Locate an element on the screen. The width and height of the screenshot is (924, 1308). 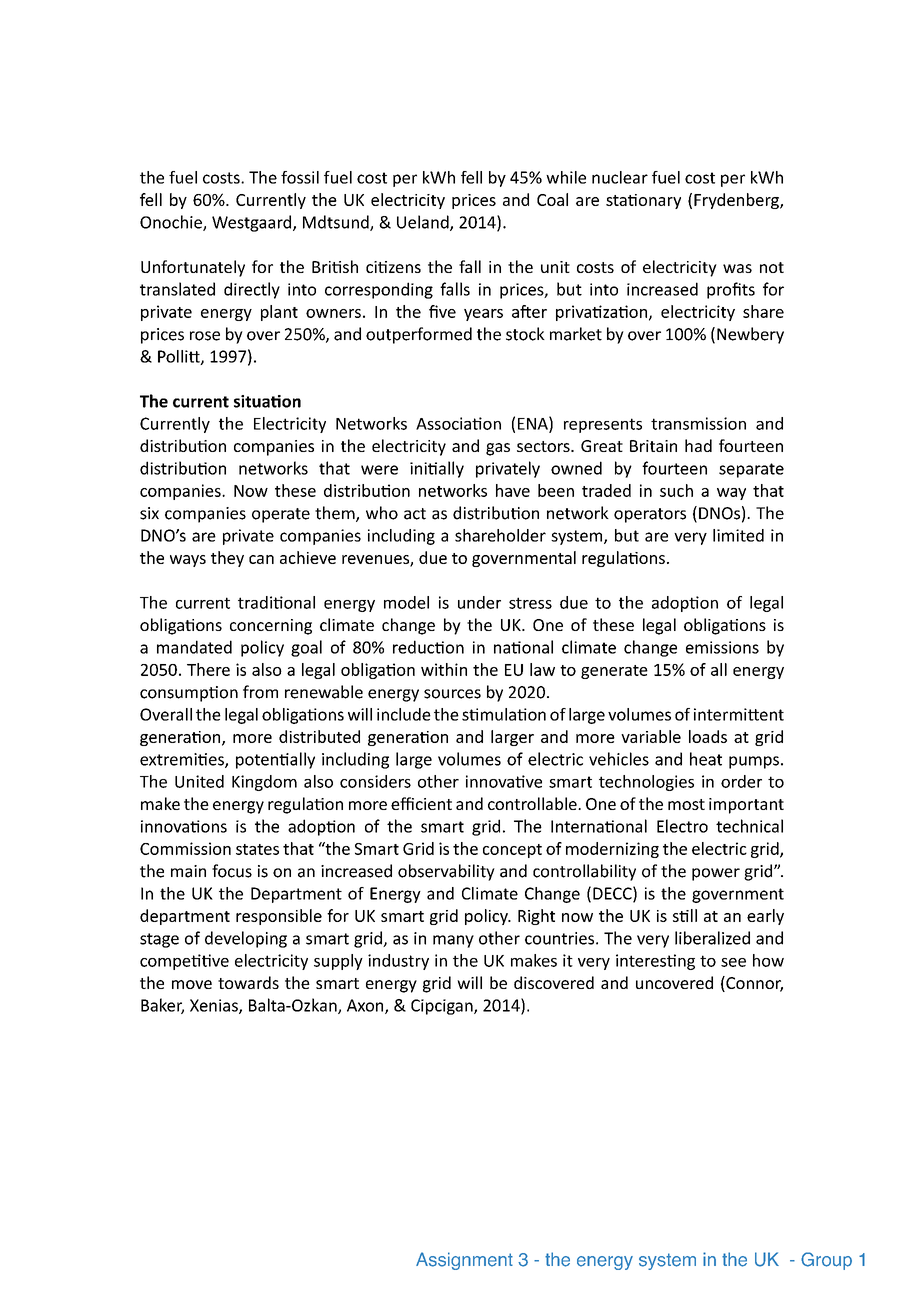
Unfortunately is located at coordinates (193, 268).
